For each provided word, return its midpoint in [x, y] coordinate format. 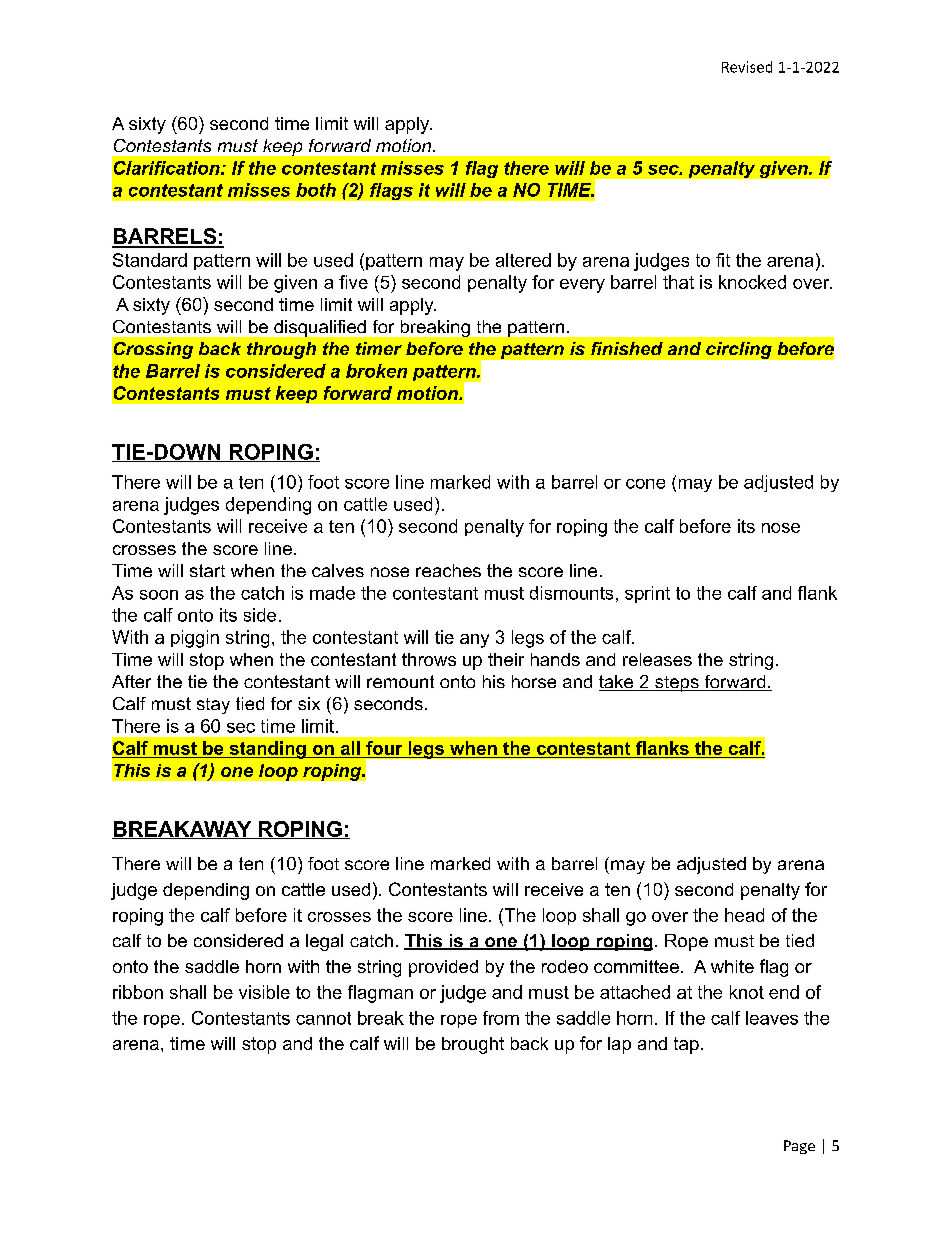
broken [376, 371]
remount [400, 681]
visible [264, 992]
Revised [747, 67]
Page [799, 1147]
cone [645, 484]
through [281, 350]
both [316, 190]
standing [267, 750]
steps [677, 684]
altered [523, 260]
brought [473, 1045]
